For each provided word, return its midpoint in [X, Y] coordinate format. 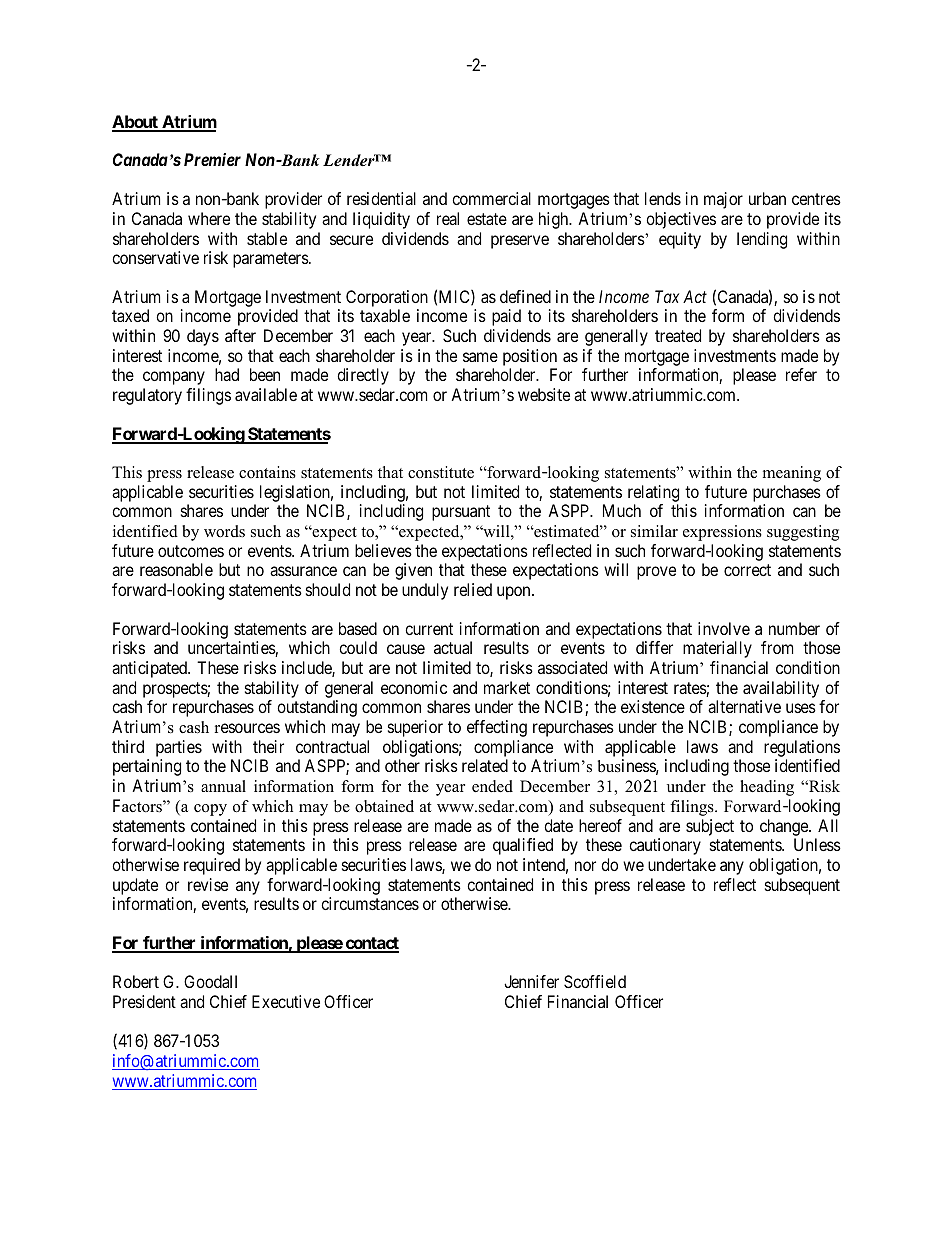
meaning [792, 474]
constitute [441, 472]
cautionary [665, 846]
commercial [491, 198]
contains [267, 472]
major [723, 200]
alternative [744, 706]
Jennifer [531, 981]
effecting [497, 728]
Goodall [210, 981]
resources [247, 728]
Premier [212, 159]
